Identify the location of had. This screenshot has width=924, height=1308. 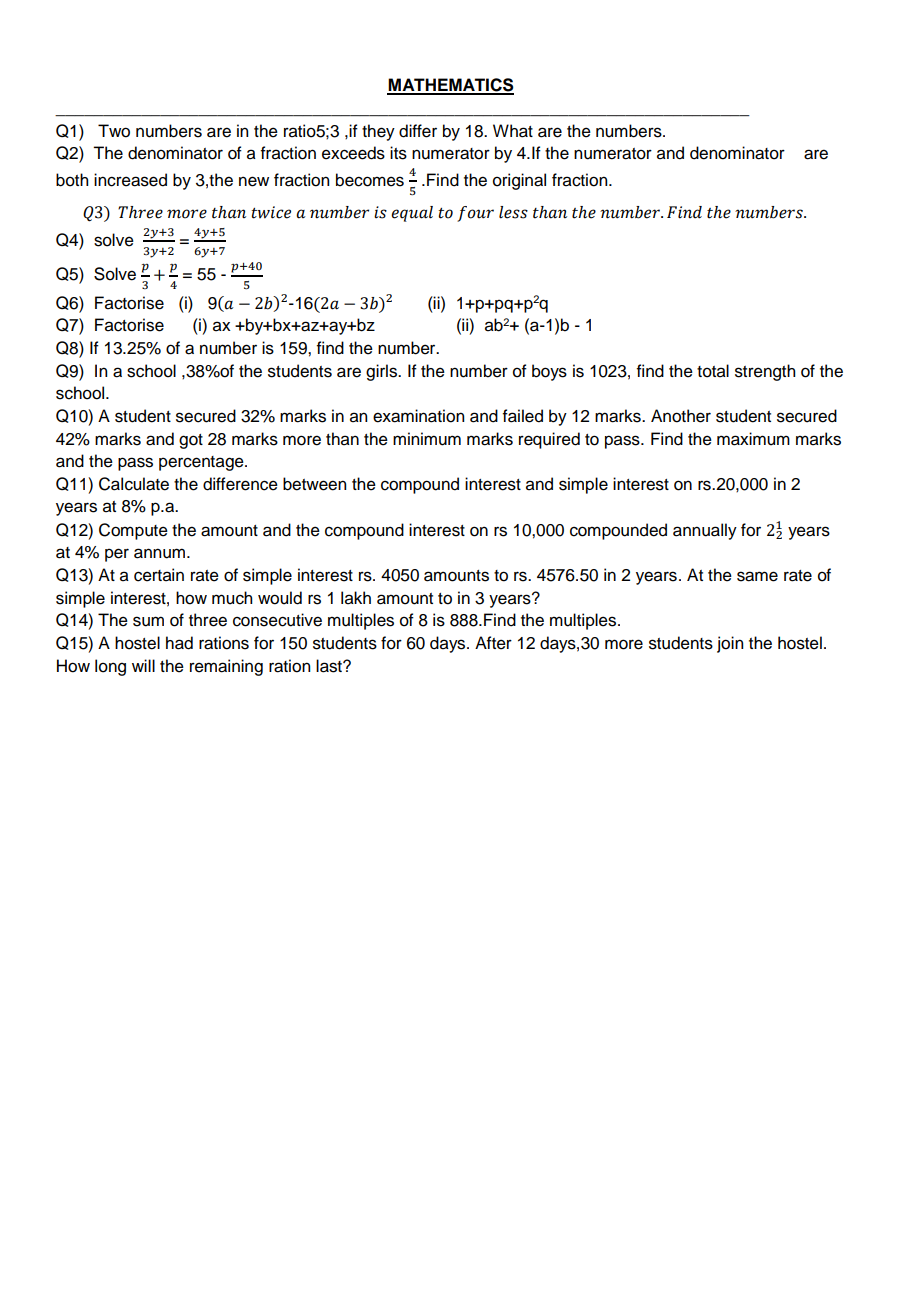
(179, 643).
